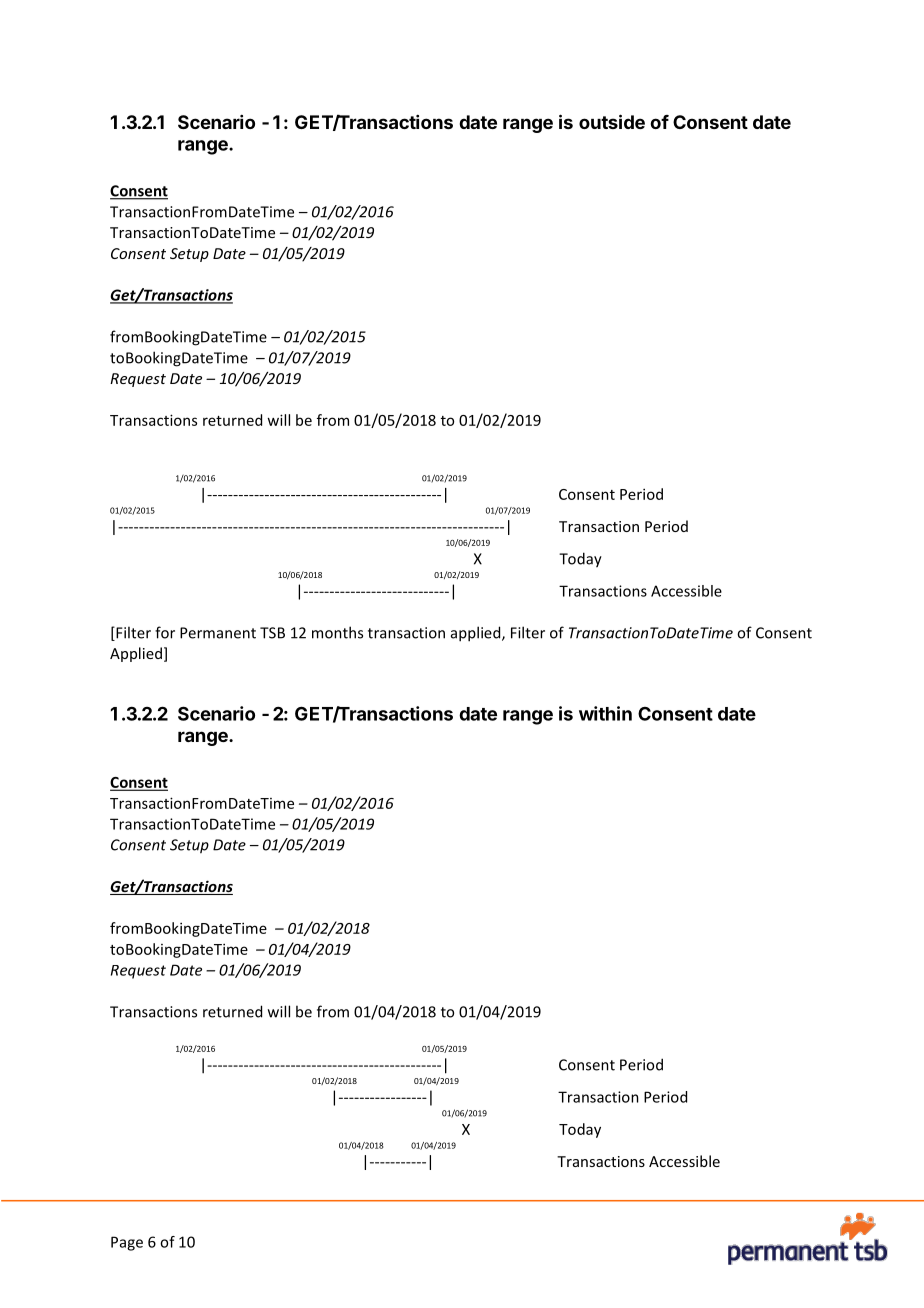  I want to click on for, so click(165, 632).
